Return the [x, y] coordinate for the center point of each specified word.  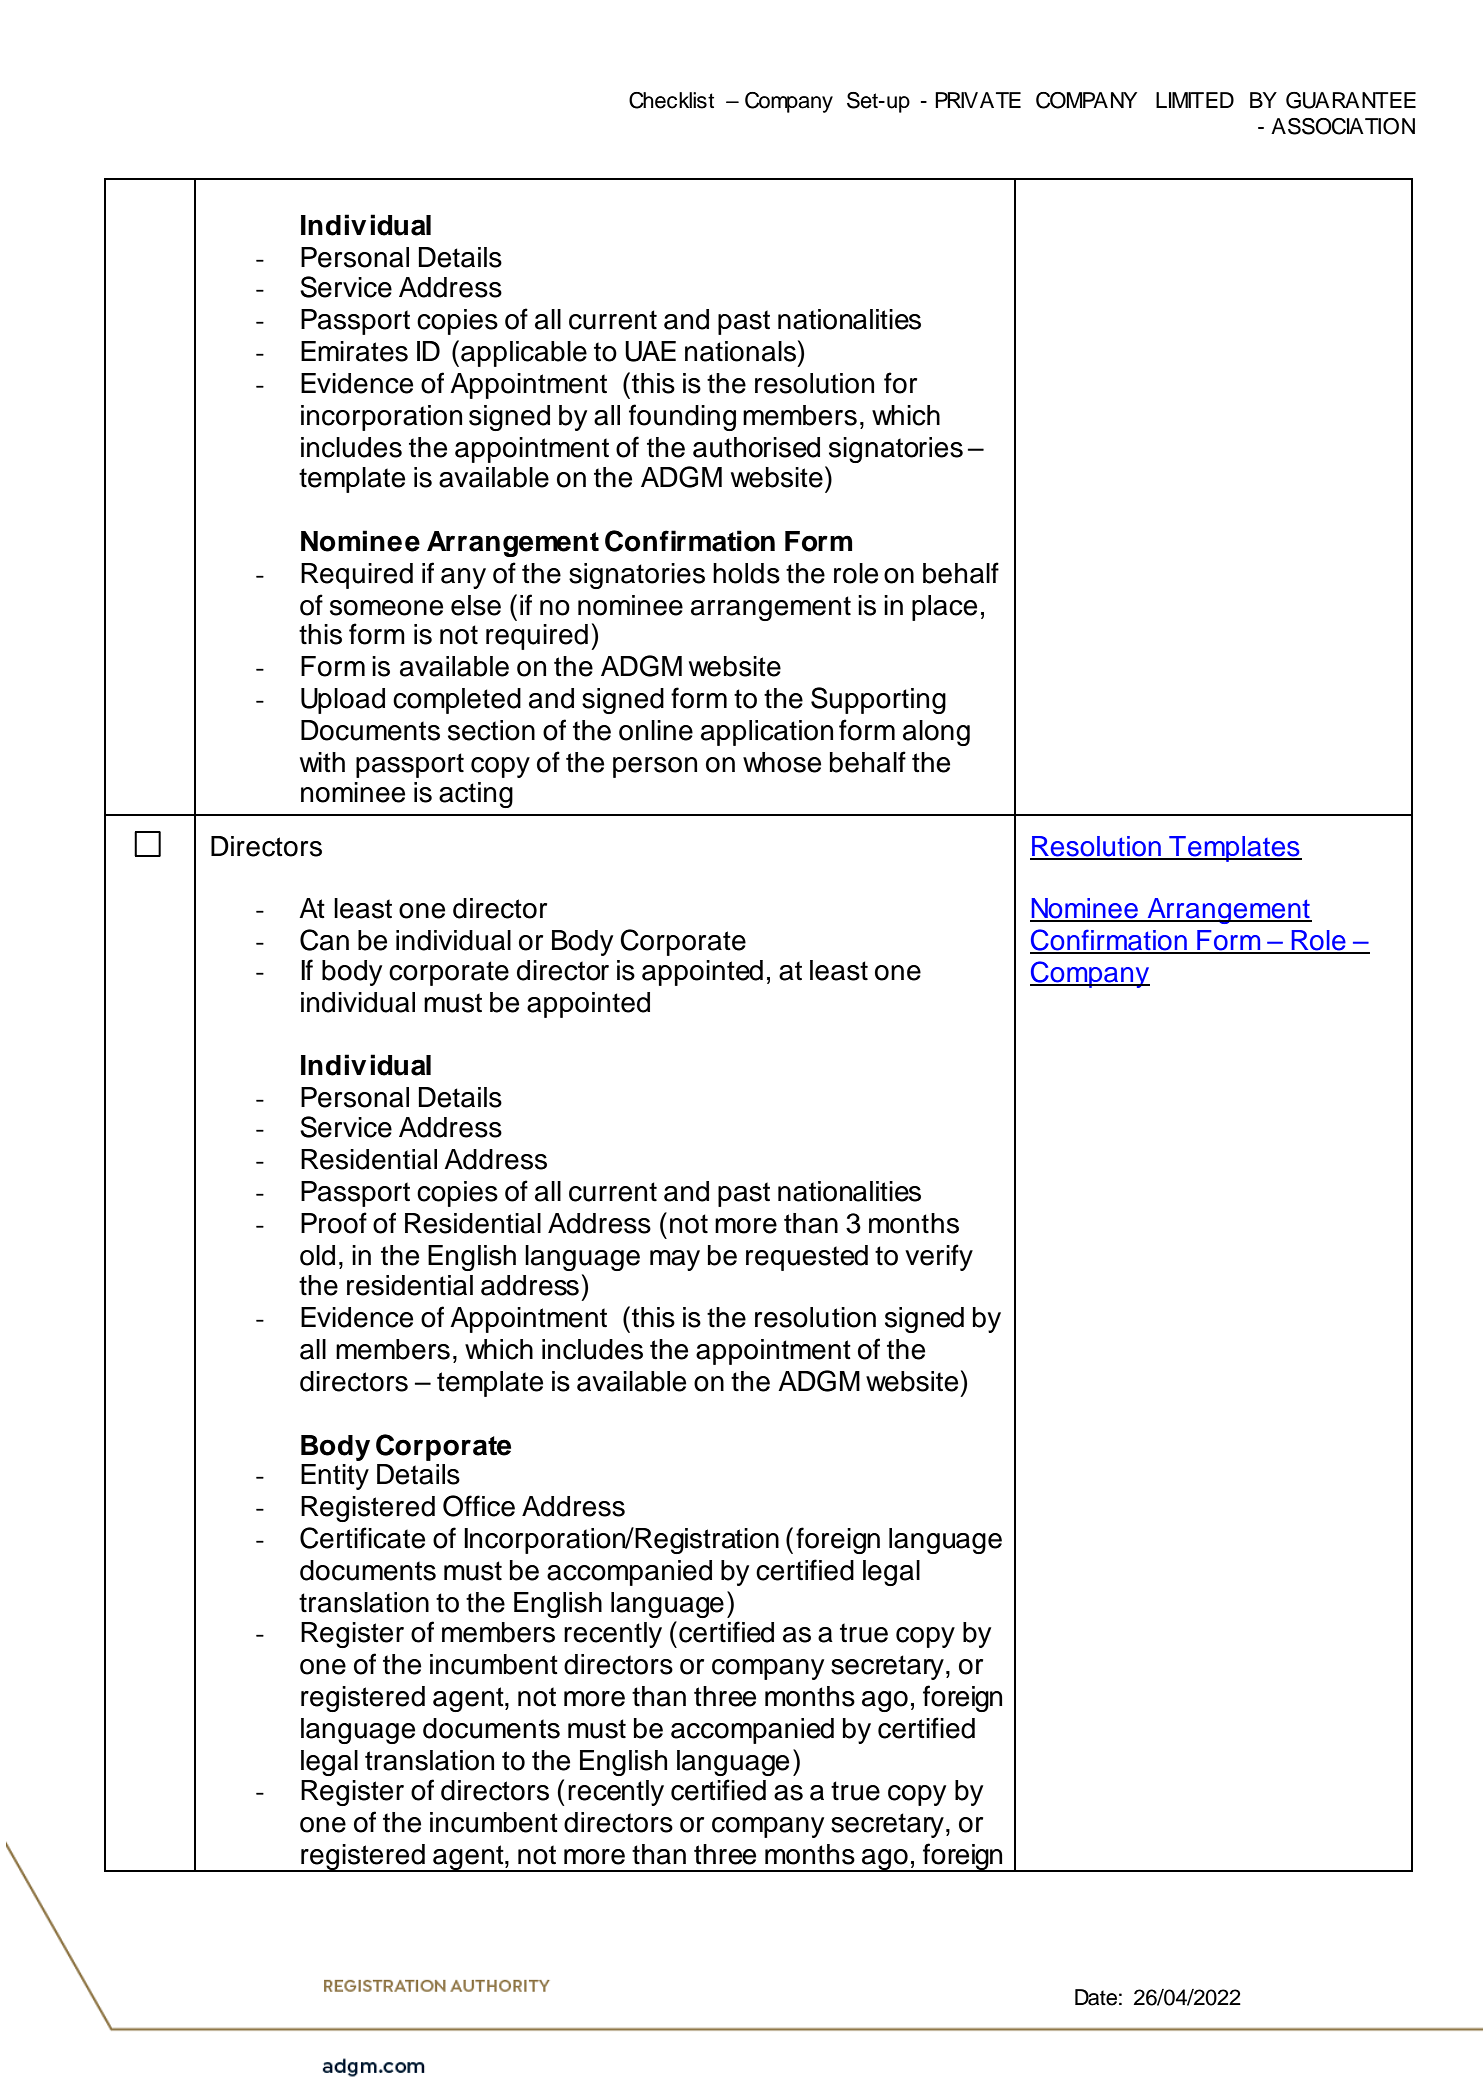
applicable [524, 354]
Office [479, 1506]
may [675, 1260]
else [476, 605]
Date [1096, 1997]
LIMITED [1195, 100]
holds [746, 573]
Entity [335, 1477]
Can [324, 940]
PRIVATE [978, 100]
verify [939, 1257]
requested [807, 1258]
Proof [334, 1223]
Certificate [362, 1538]
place [944, 608]
